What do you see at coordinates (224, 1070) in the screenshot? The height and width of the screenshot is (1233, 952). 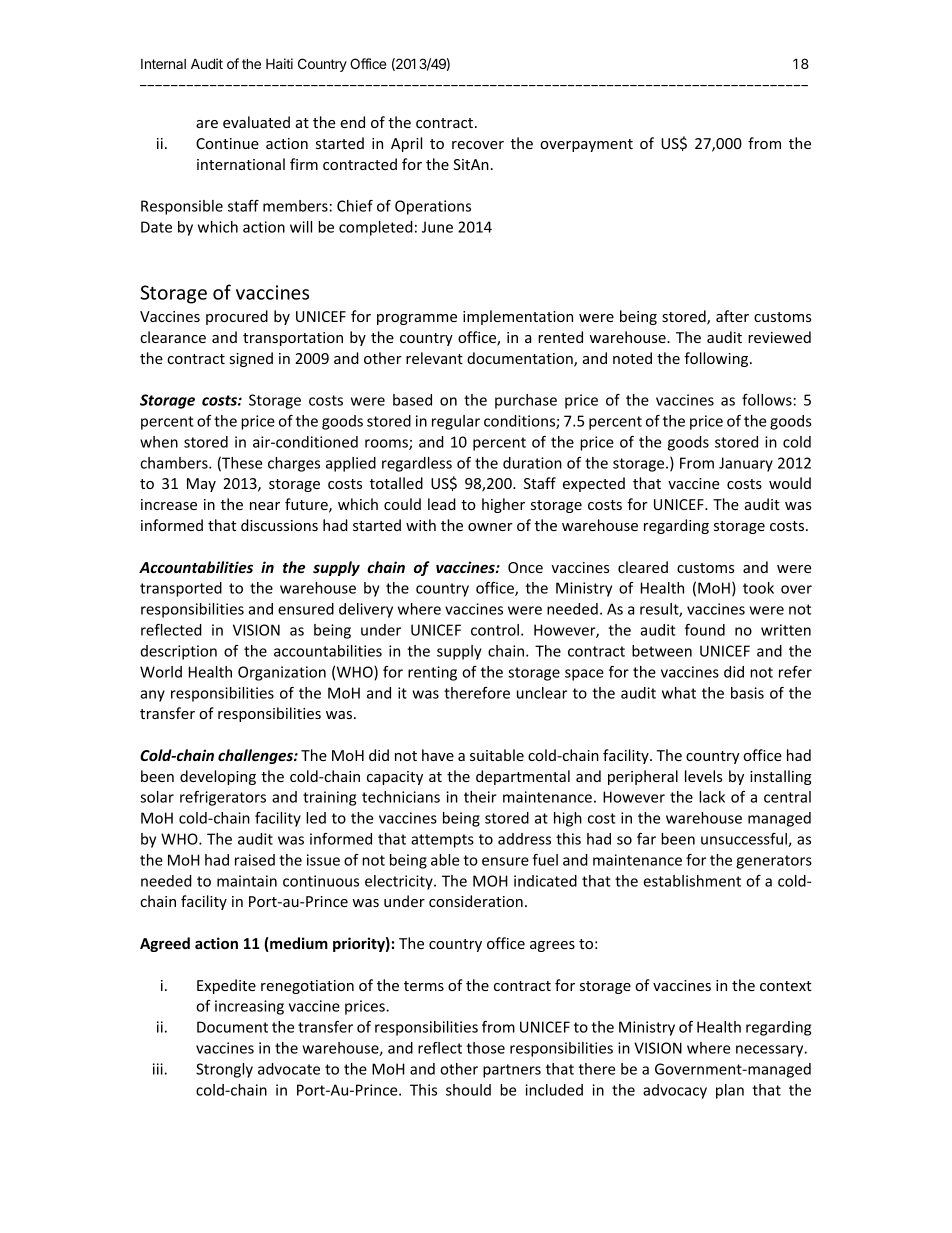 I see `Strongly` at bounding box center [224, 1070].
